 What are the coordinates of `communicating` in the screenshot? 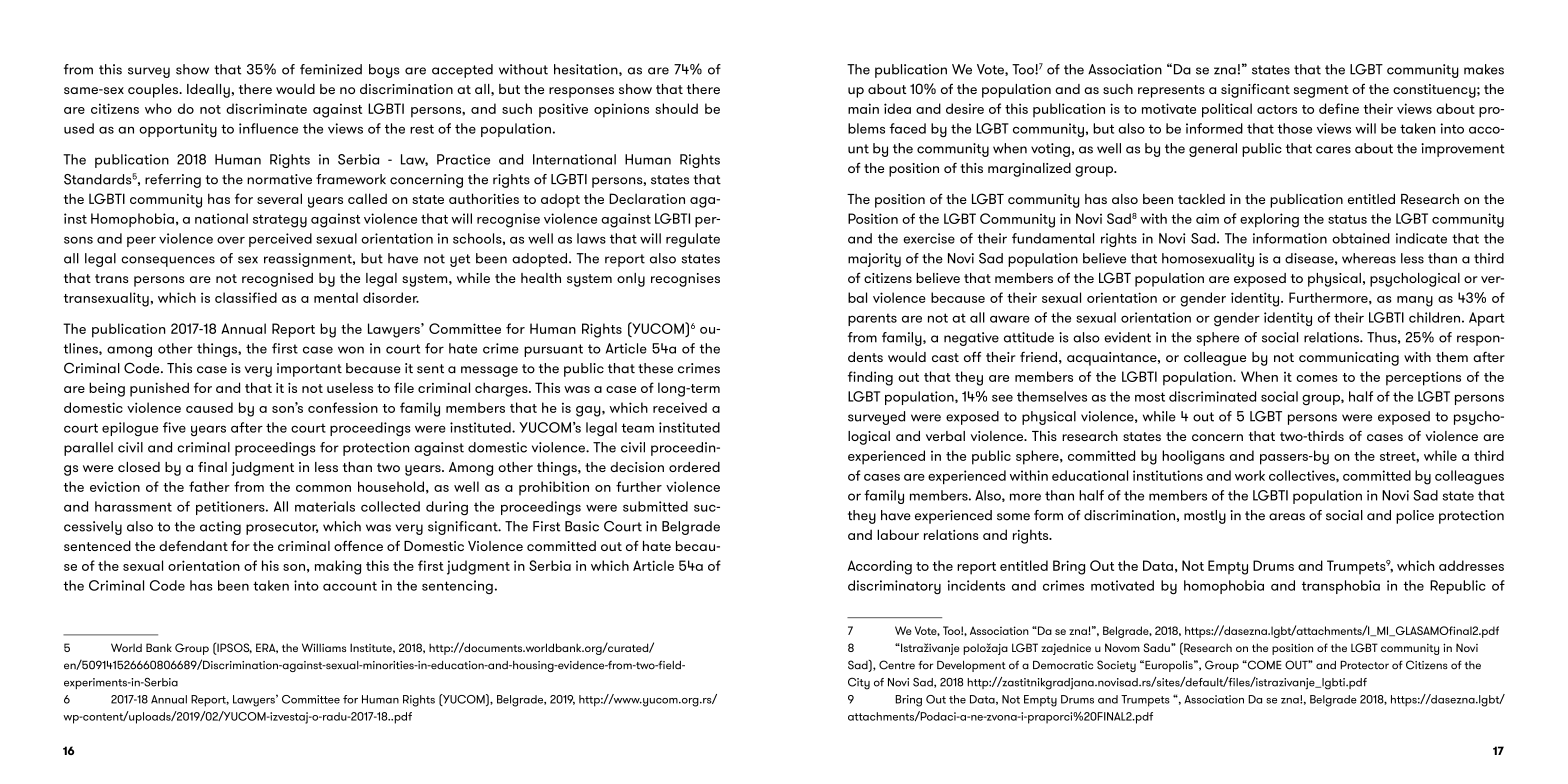 It's located at (1349, 359).
